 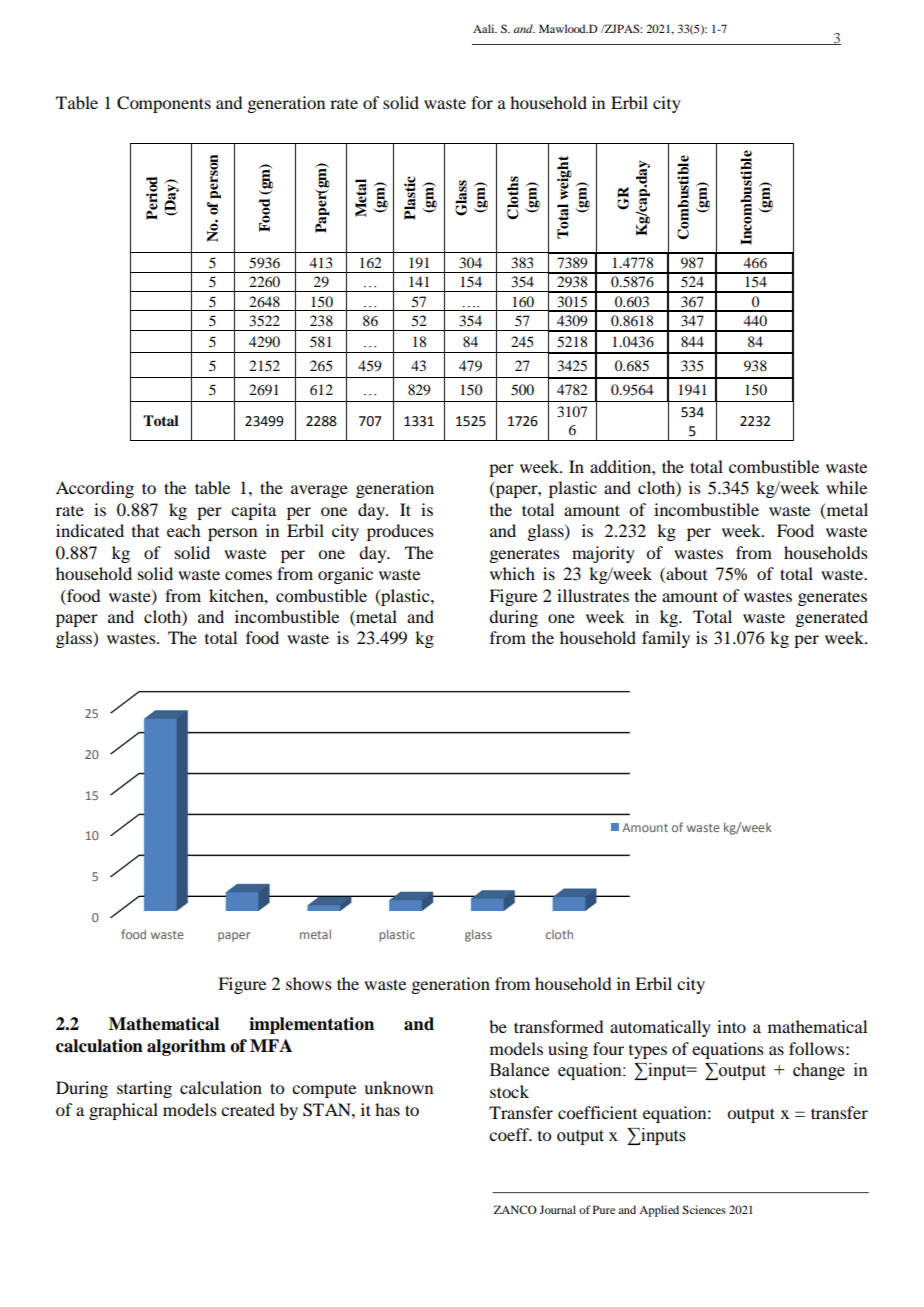 What do you see at coordinates (400, 532) in the page?
I see `produces` at bounding box center [400, 532].
